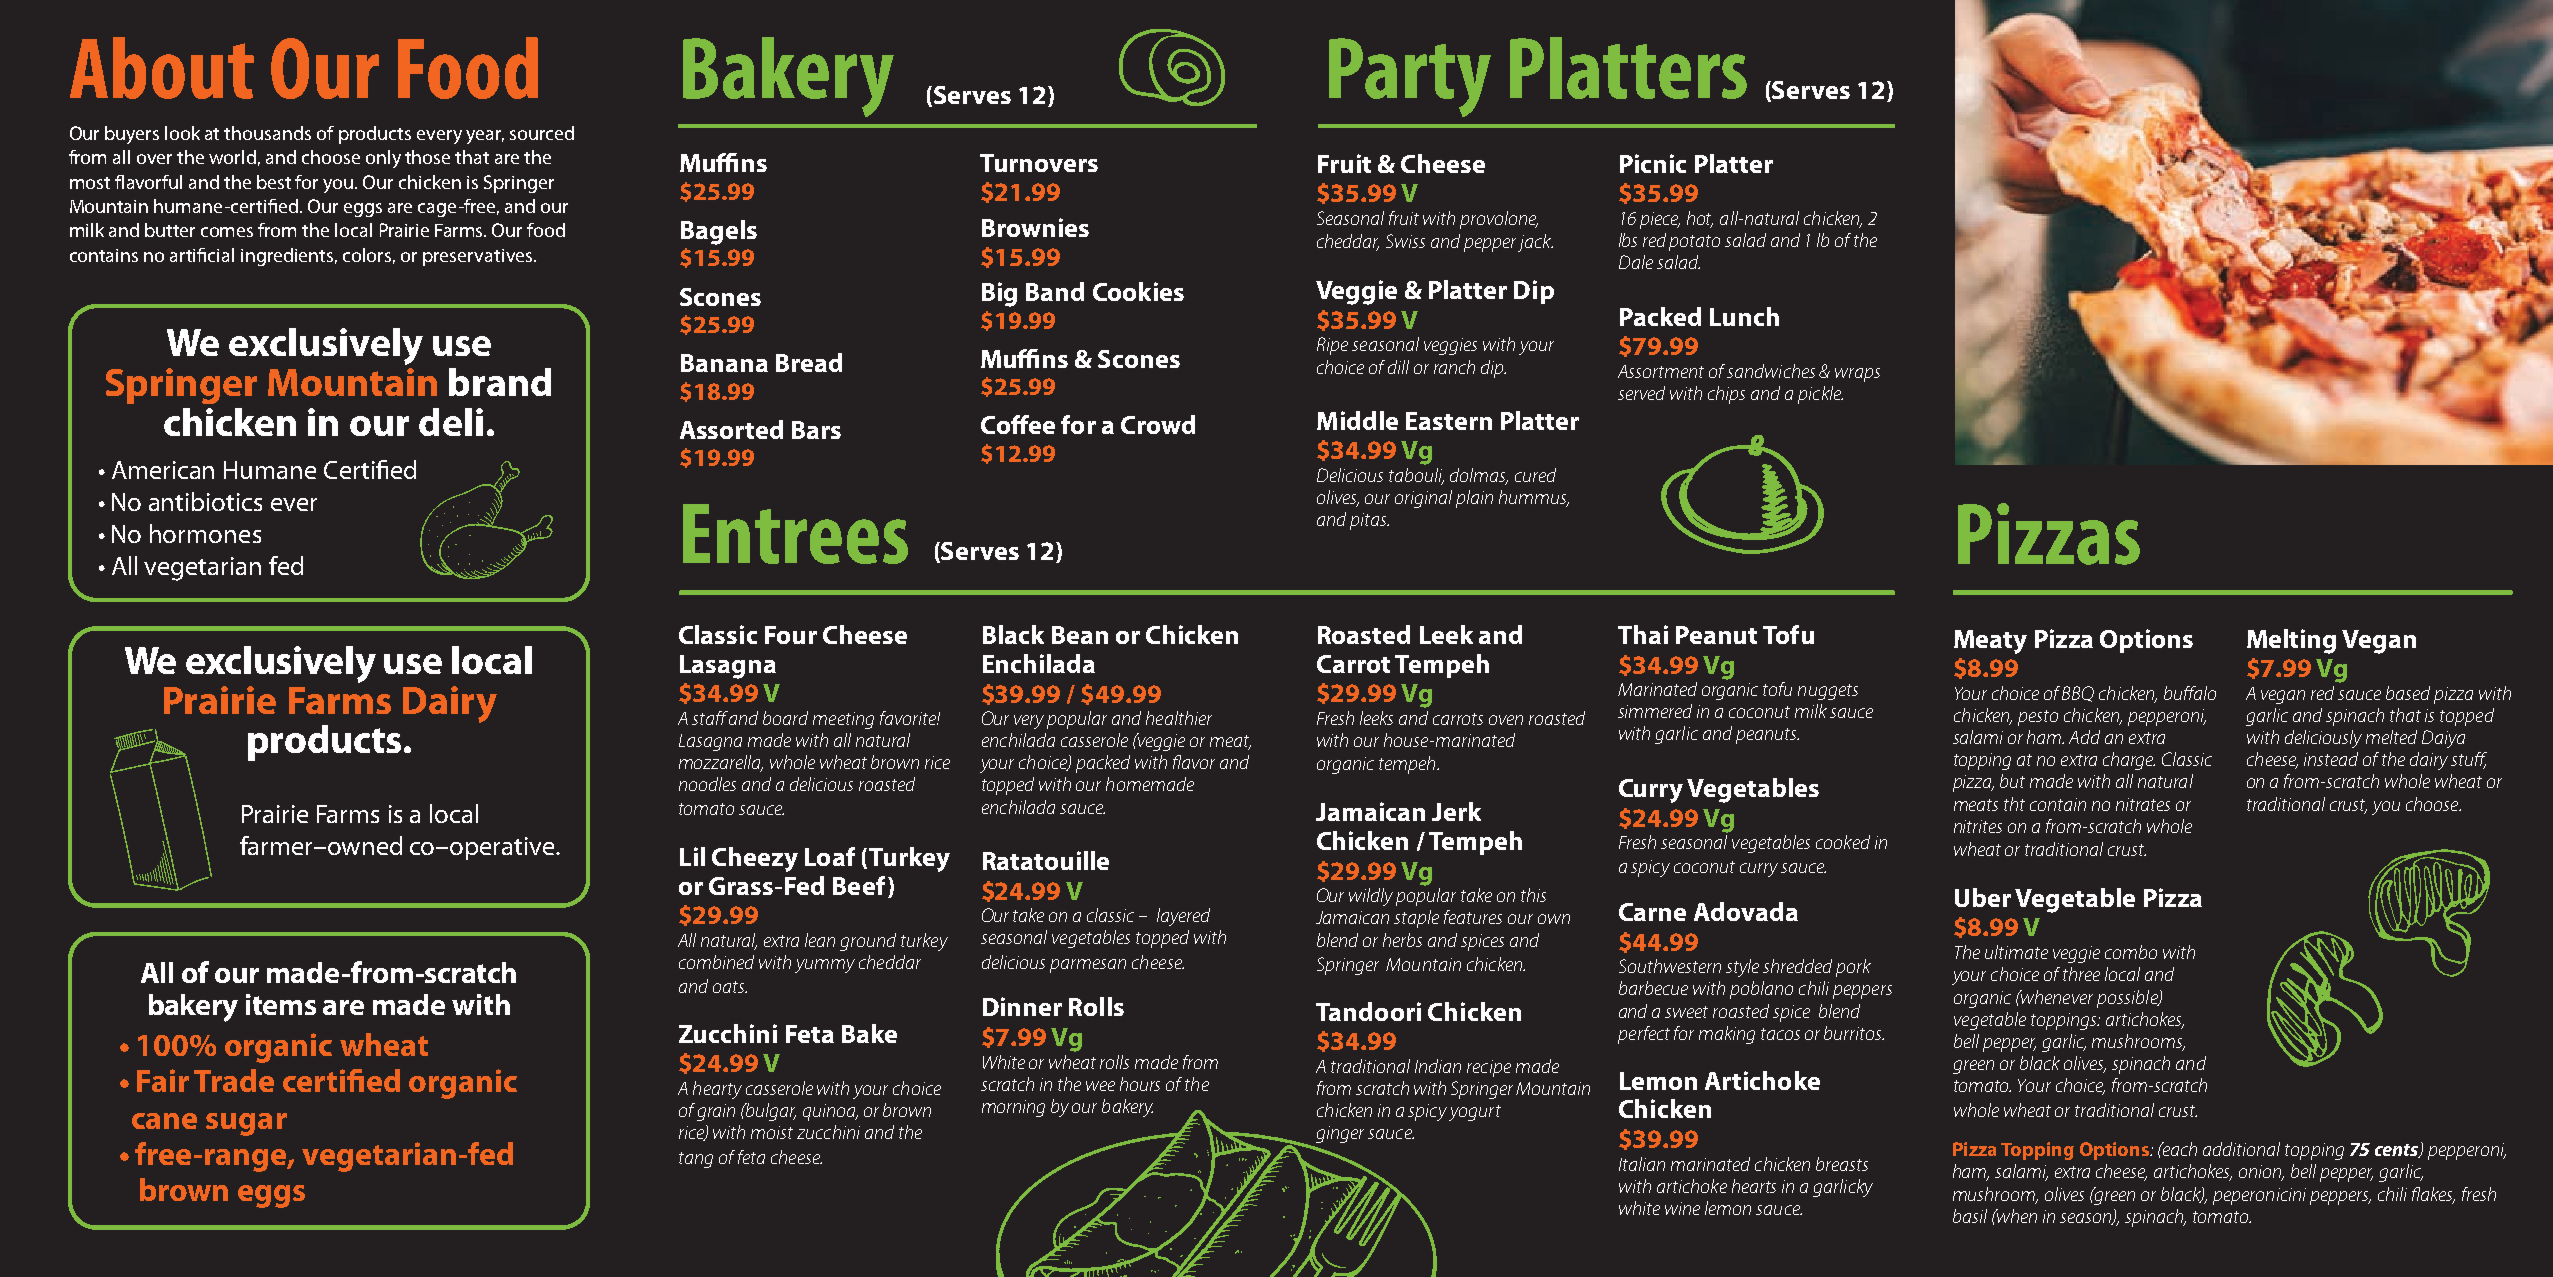 The width and height of the screenshot is (2553, 1277). Describe the element at coordinates (2291, 641) in the screenshot. I see `Melting` at that location.
